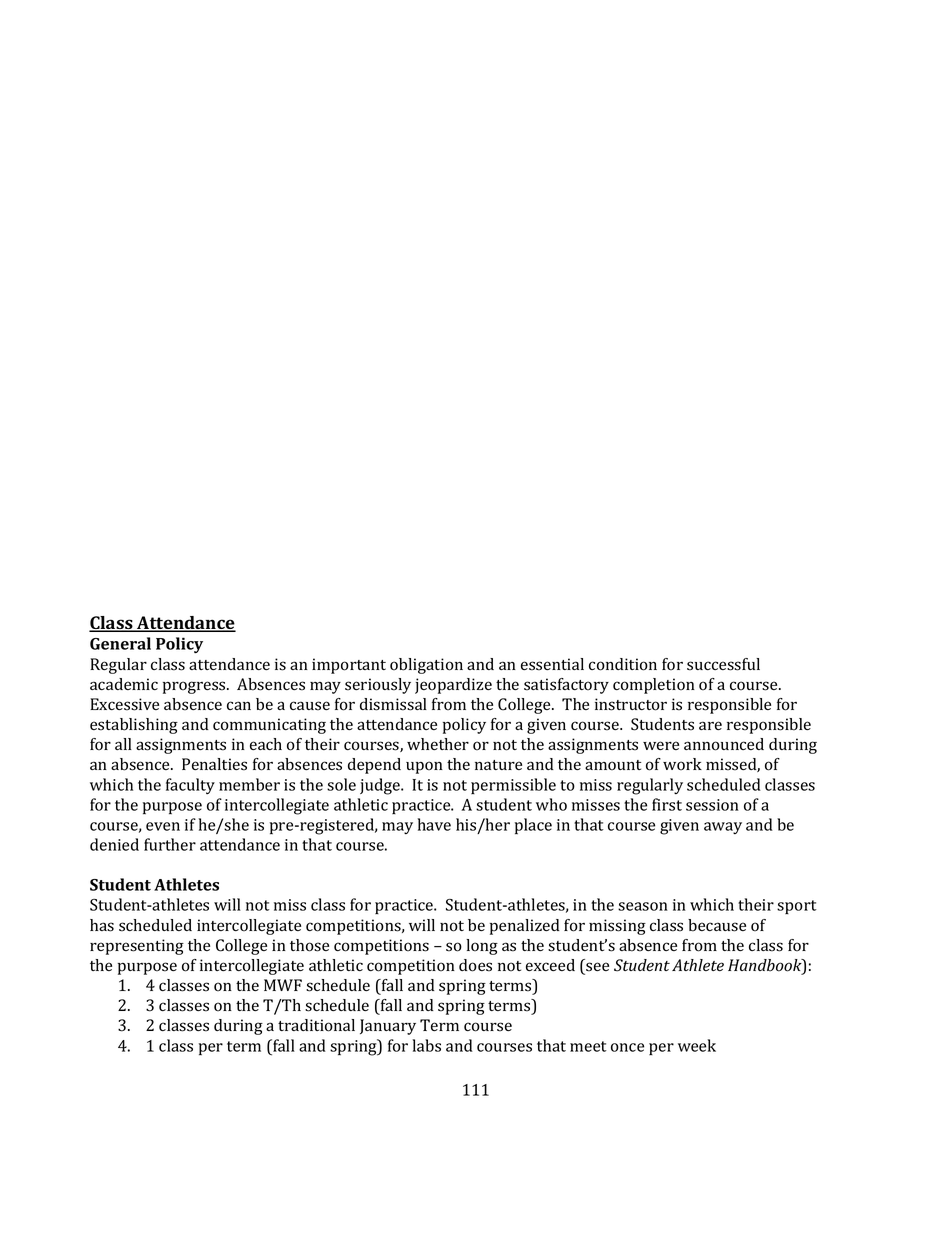 The height and width of the screenshot is (1233, 952). I want to click on have, so click(434, 824).
